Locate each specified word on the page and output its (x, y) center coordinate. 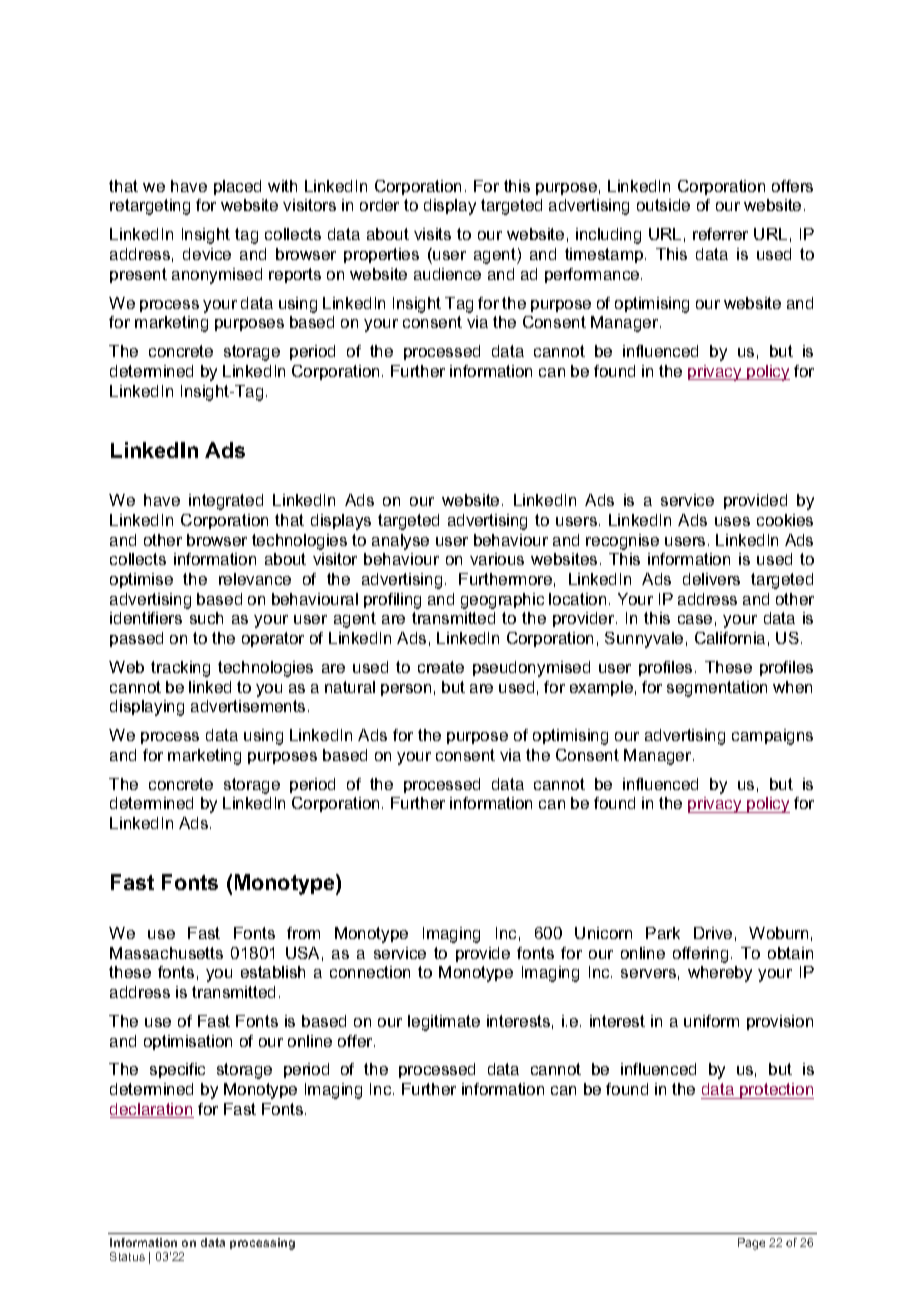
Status (127, 1256)
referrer (720, 234)
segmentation (717, 689)
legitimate (444, 1023)
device (207, 254)
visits (432, 234)
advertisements (248, 706)
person (406, 690)
